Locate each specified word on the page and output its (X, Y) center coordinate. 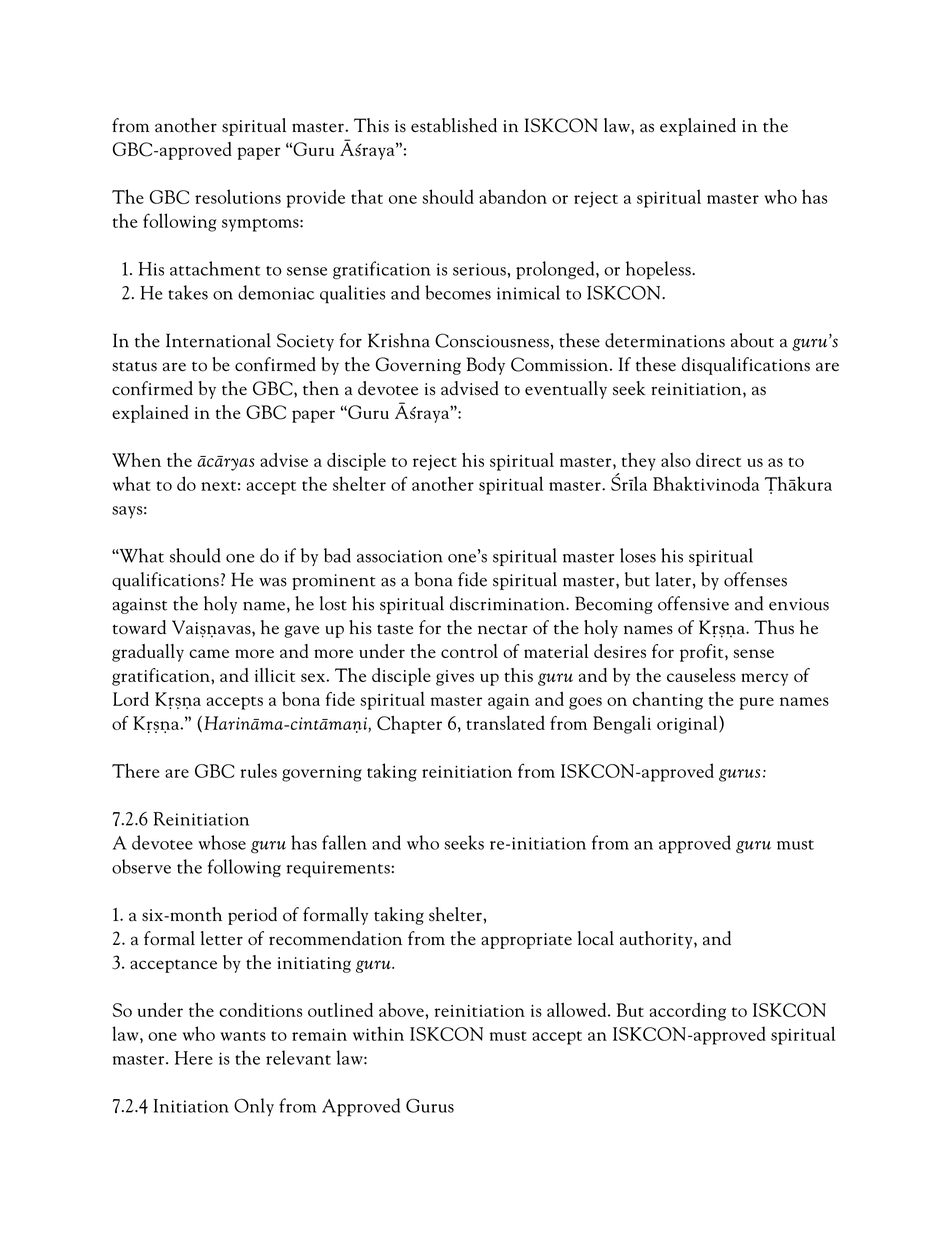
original (688, 724)
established (454, 125)
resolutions (238, 196)
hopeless (659, 270)
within (378, 1033)
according (688, 1012)
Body (486, 366)
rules (258, 770)
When (136, 459)
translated (505, 722)
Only (254, 1107)
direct (718, 460)
